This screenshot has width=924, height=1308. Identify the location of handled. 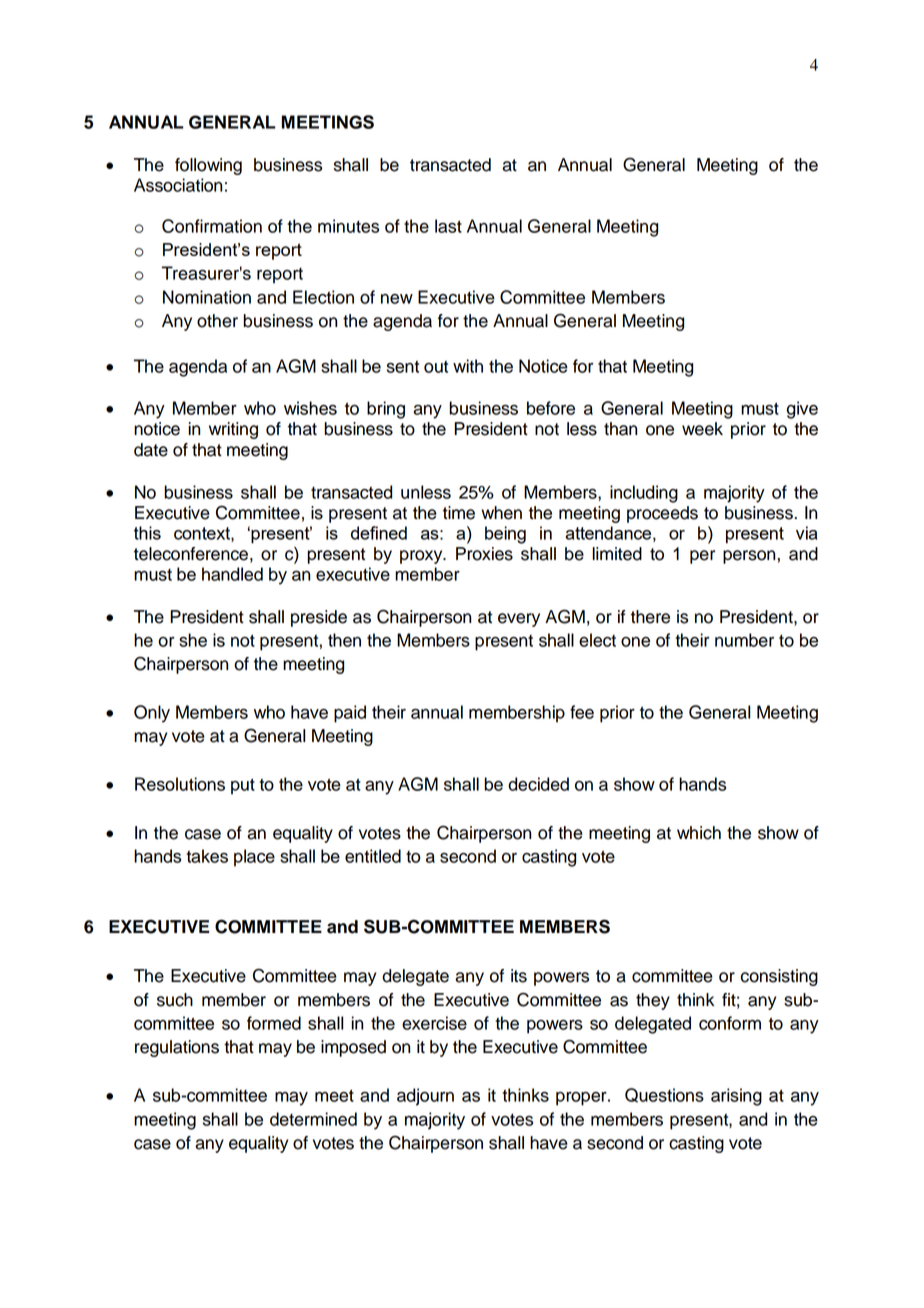
(232, 574).
